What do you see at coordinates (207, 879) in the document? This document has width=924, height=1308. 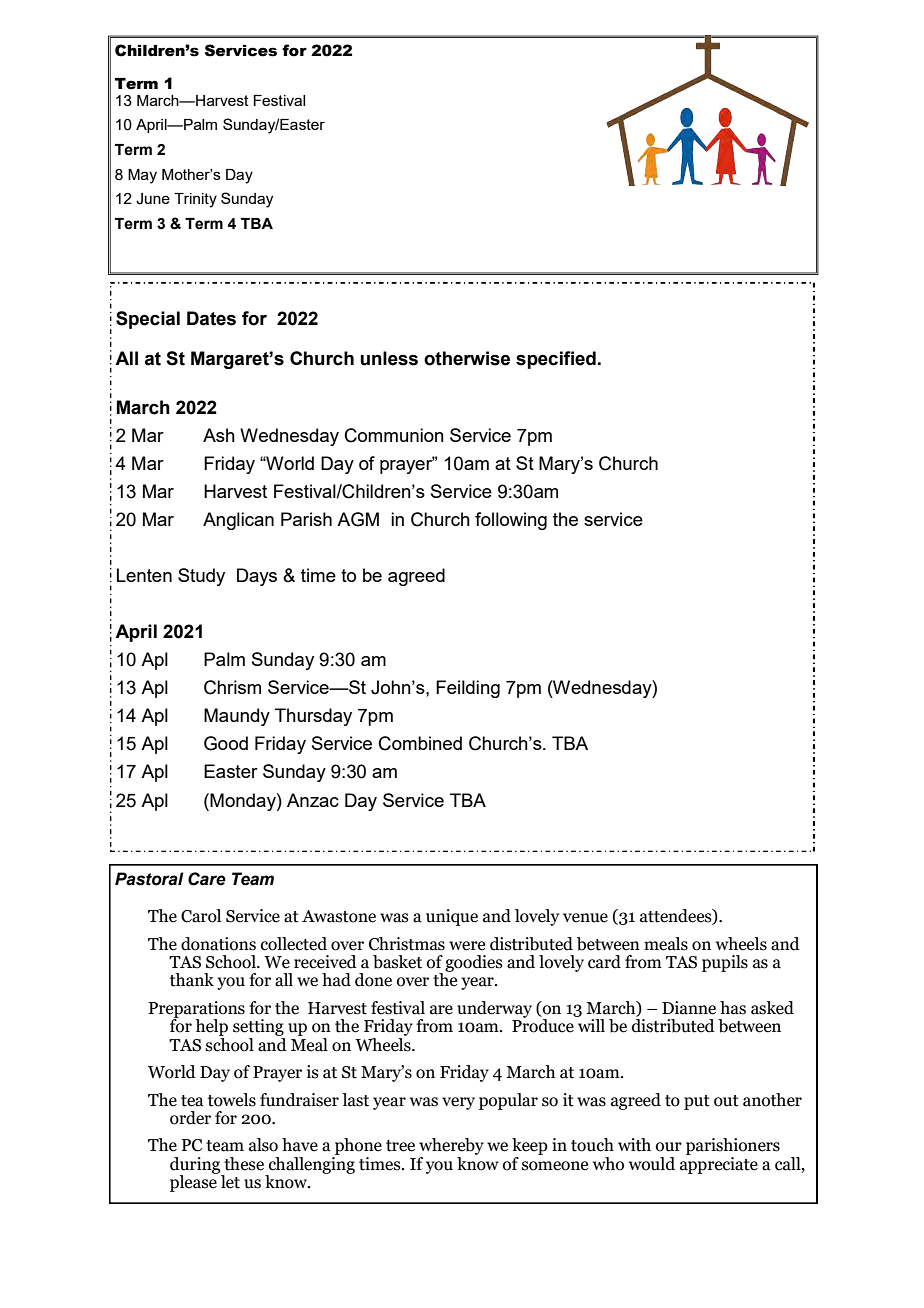 I see `Care` at bounding box center [207, 879].
